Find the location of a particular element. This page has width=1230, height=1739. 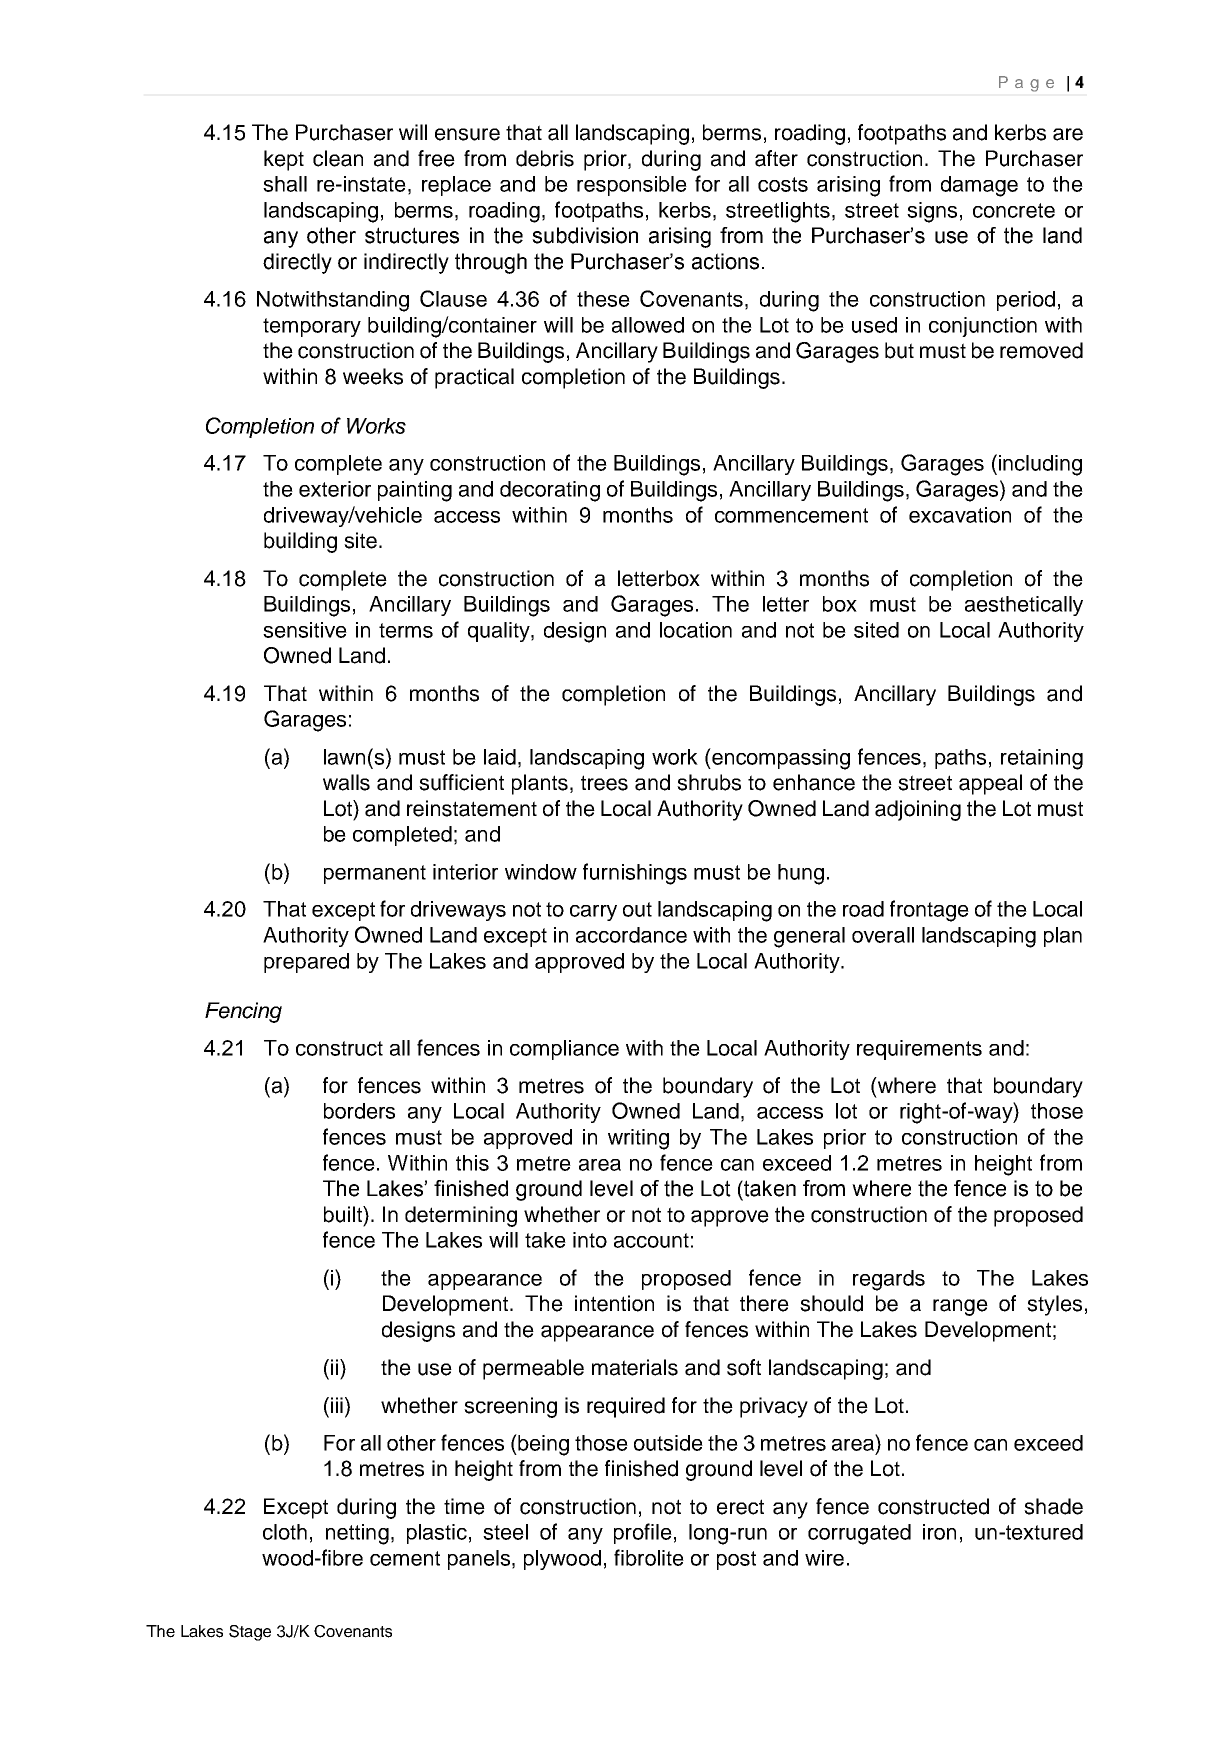

profile is located at coordinates (643, 1533).
